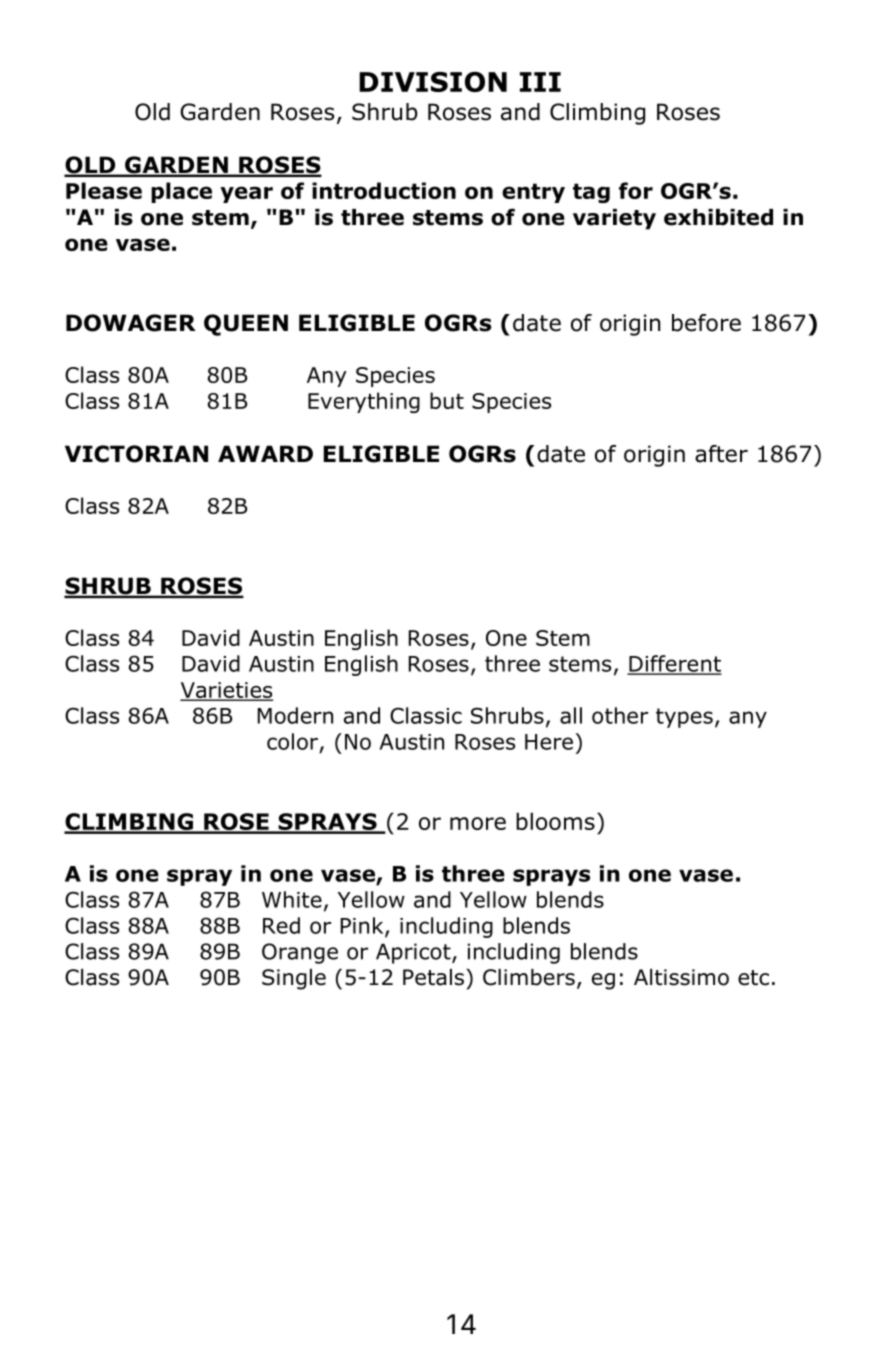 The image size is (887, 1372). What do you see at coordinates (136, 454) in the screenshot?
I see `VICTORIAN` at bounding box center [136, 454].
